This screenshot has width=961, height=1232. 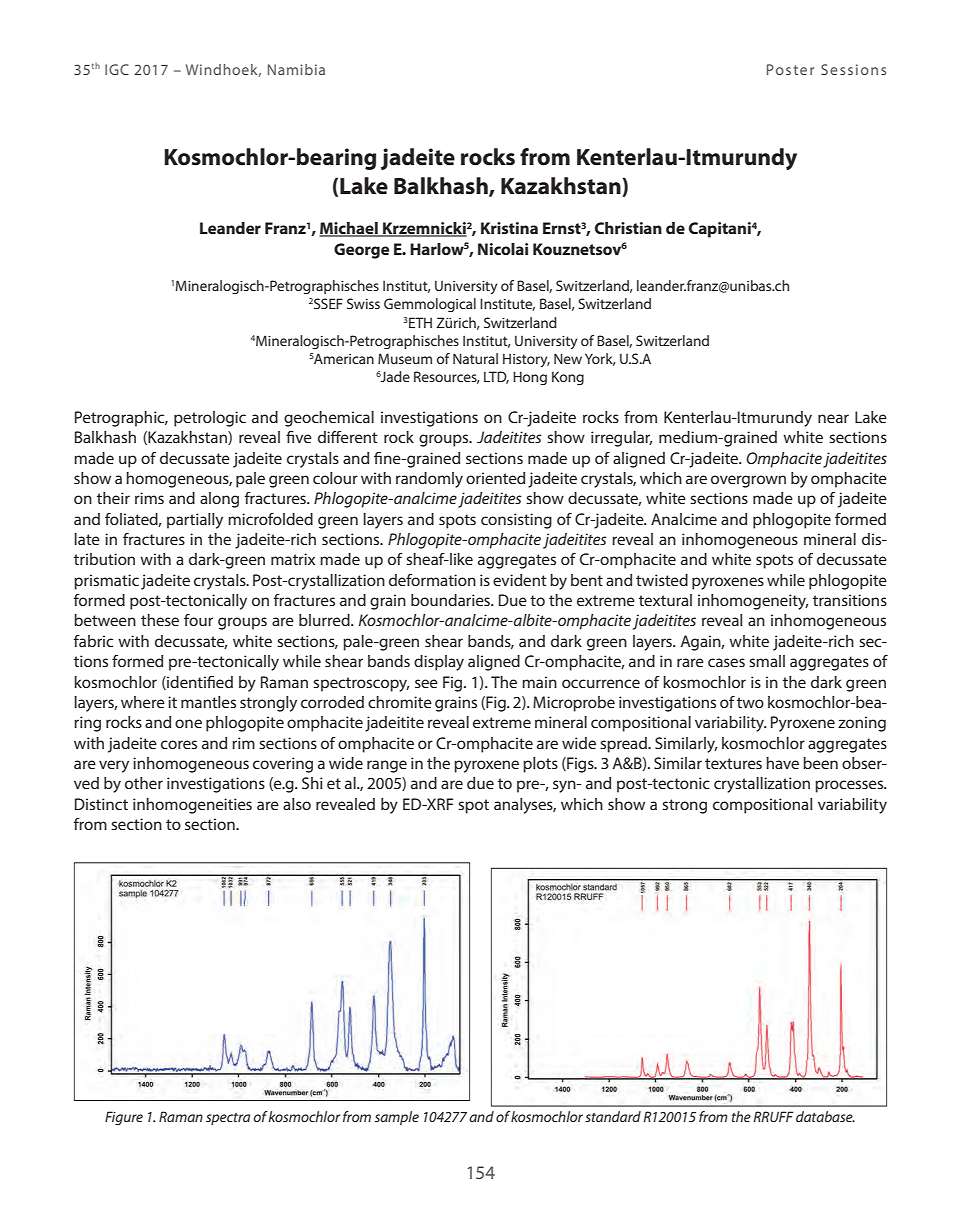 What do you see at coordinates (296, 69) in the screenshot?
I see `Namibia` at bounding box center [296, 69].
